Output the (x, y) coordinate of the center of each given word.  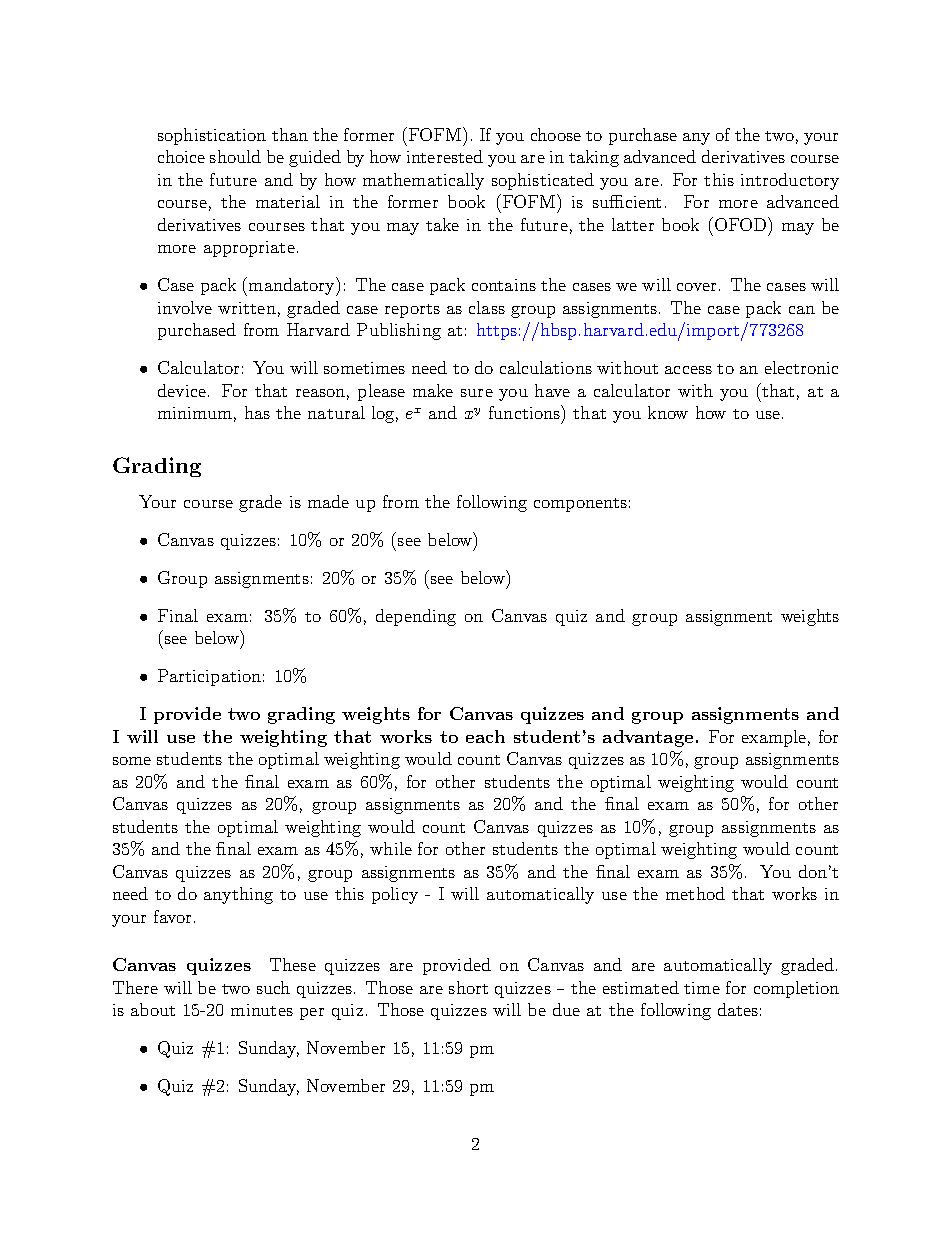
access (688, 370)
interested (445, 156)
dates (738, 1009)
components (580, 505)
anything (238, 895)
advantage (648, 738)
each (485, 736)
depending (416, 617)
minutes (262, 1010)
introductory (790, 181)
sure (477, 393)
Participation (209, 677)
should (235, 156)
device (183, 390)
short (468, 987)
